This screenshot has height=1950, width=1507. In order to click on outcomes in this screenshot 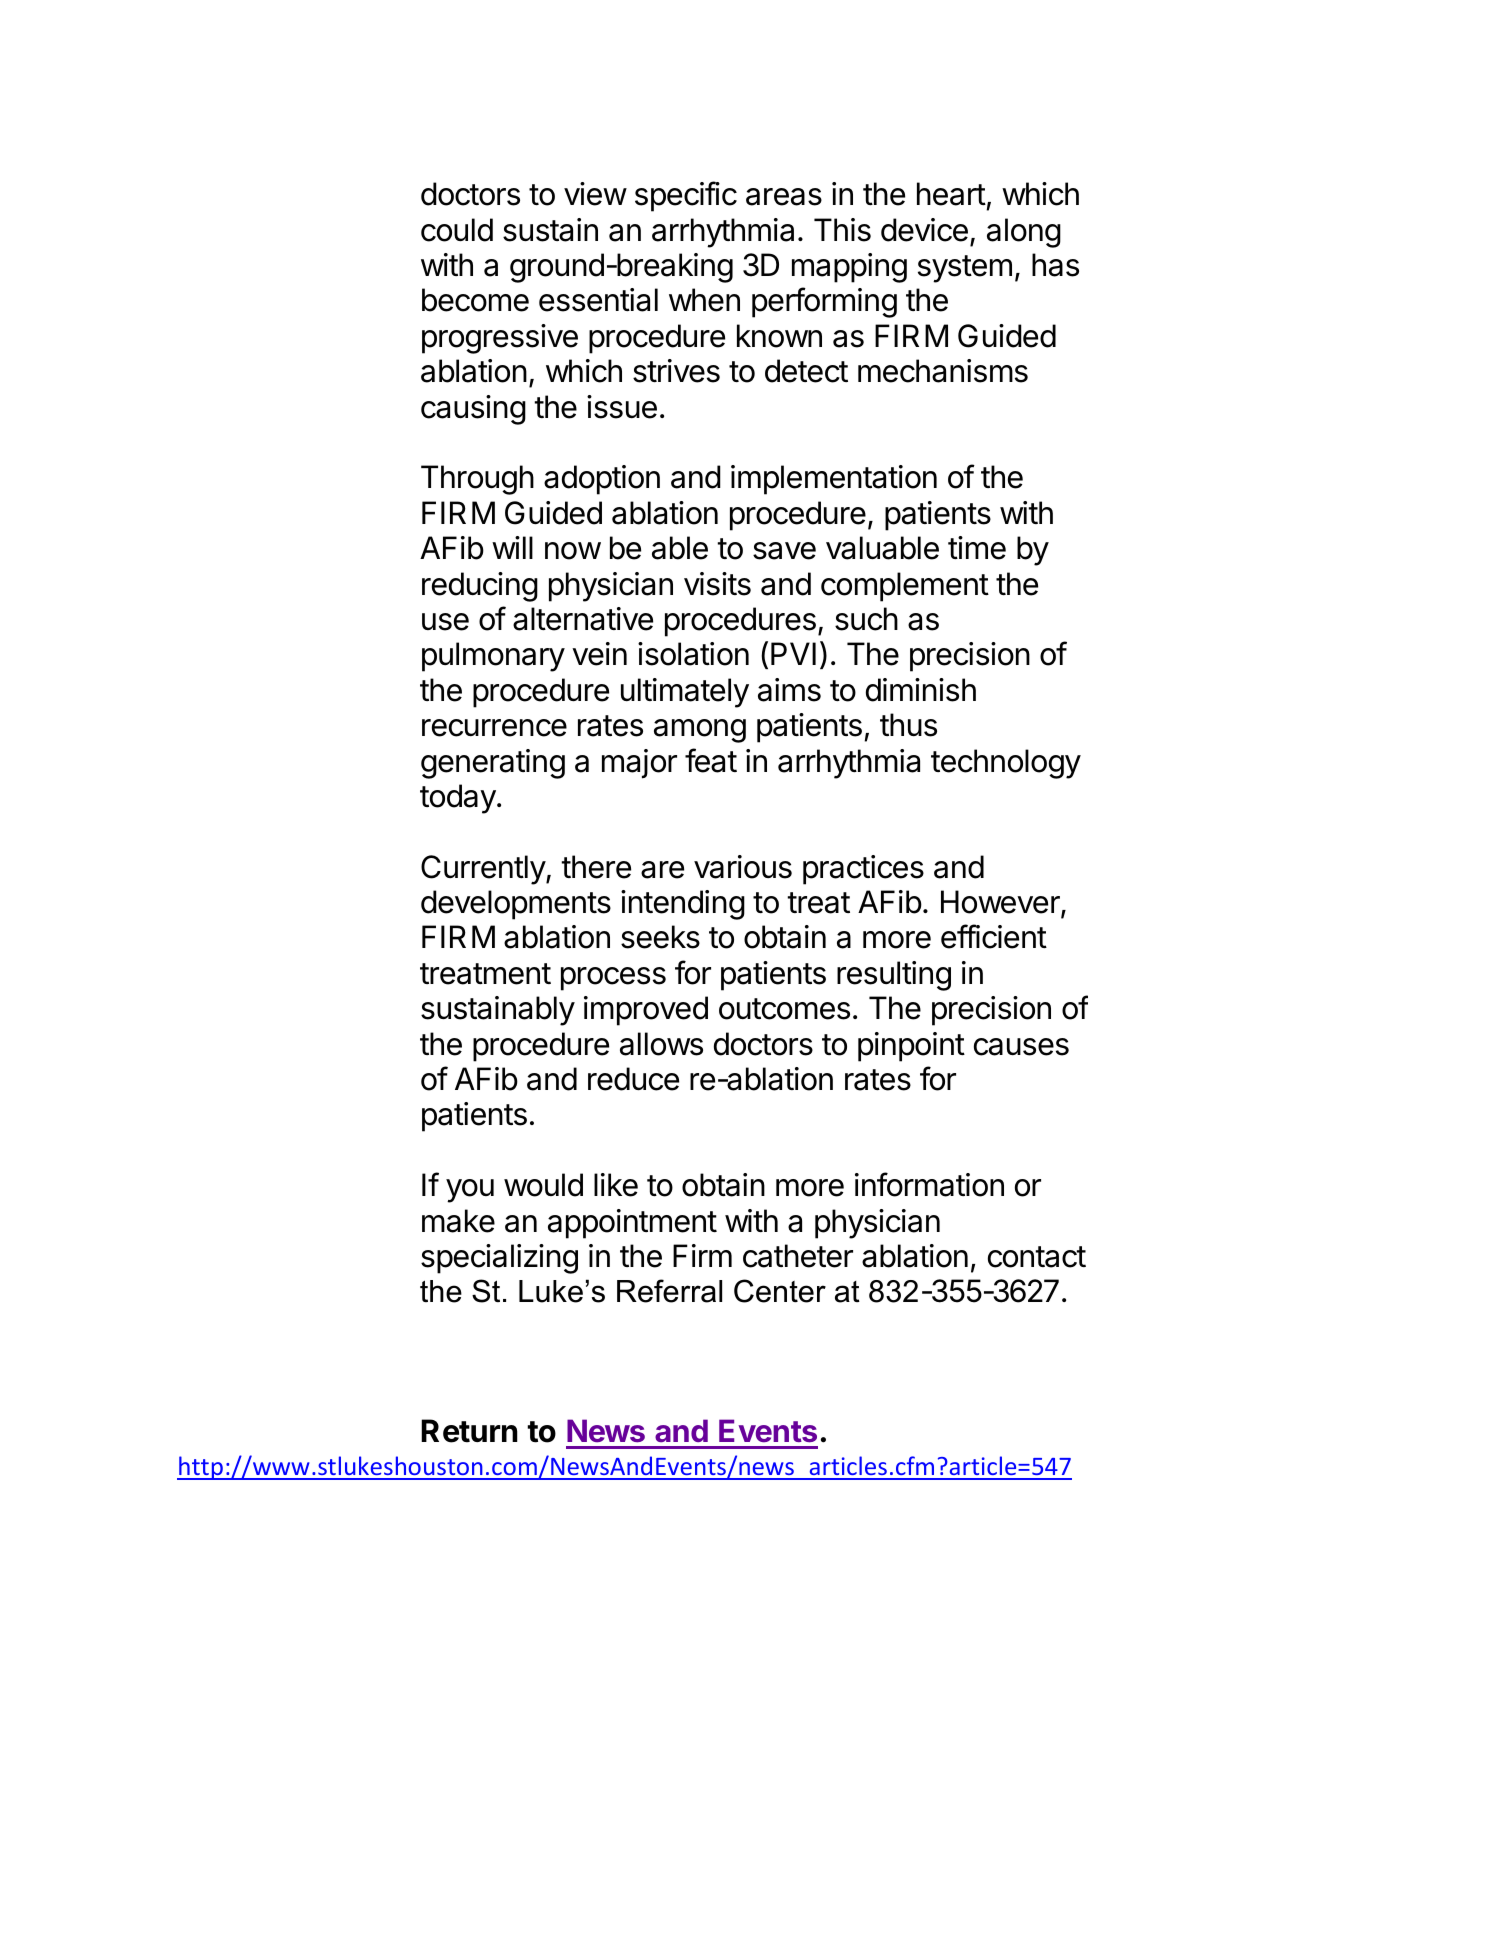, I will do `click(784, 1009)`.
